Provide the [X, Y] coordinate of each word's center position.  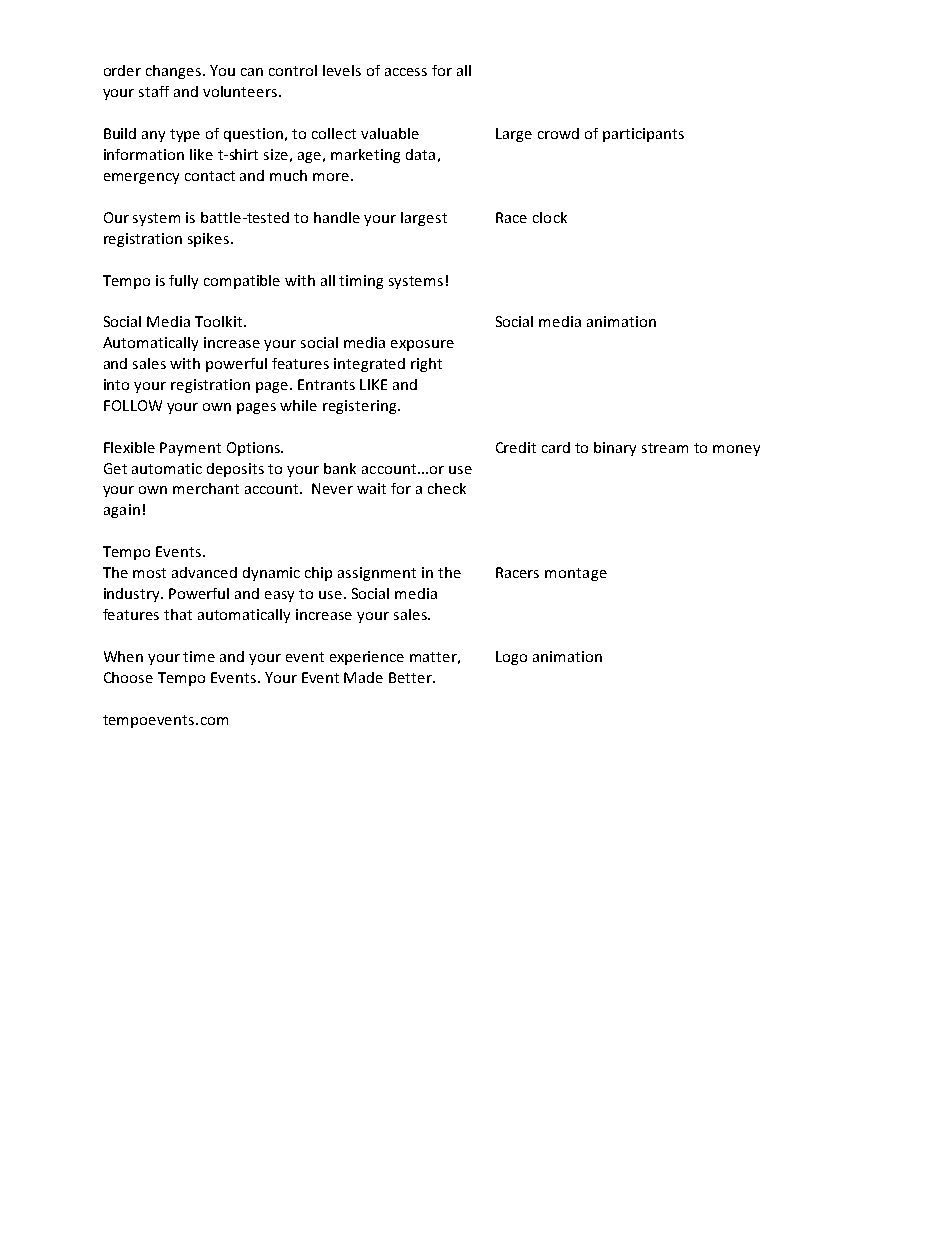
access [406, 72]
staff [154, 91]
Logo [511, 658]
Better [411, 677]
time [199, 656]
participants [643, 135]
